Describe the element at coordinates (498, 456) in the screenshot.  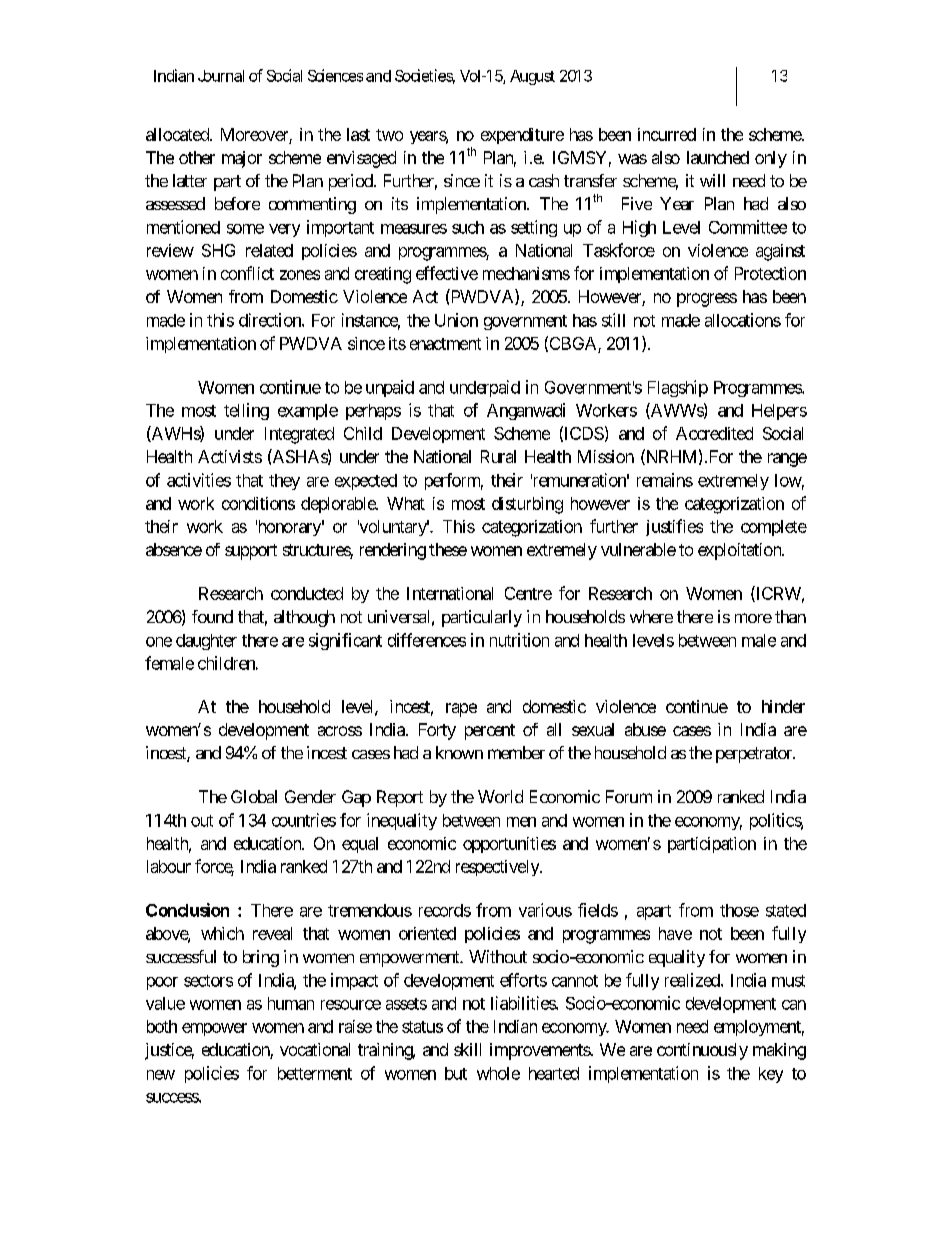
I see `Rural` at that location.
